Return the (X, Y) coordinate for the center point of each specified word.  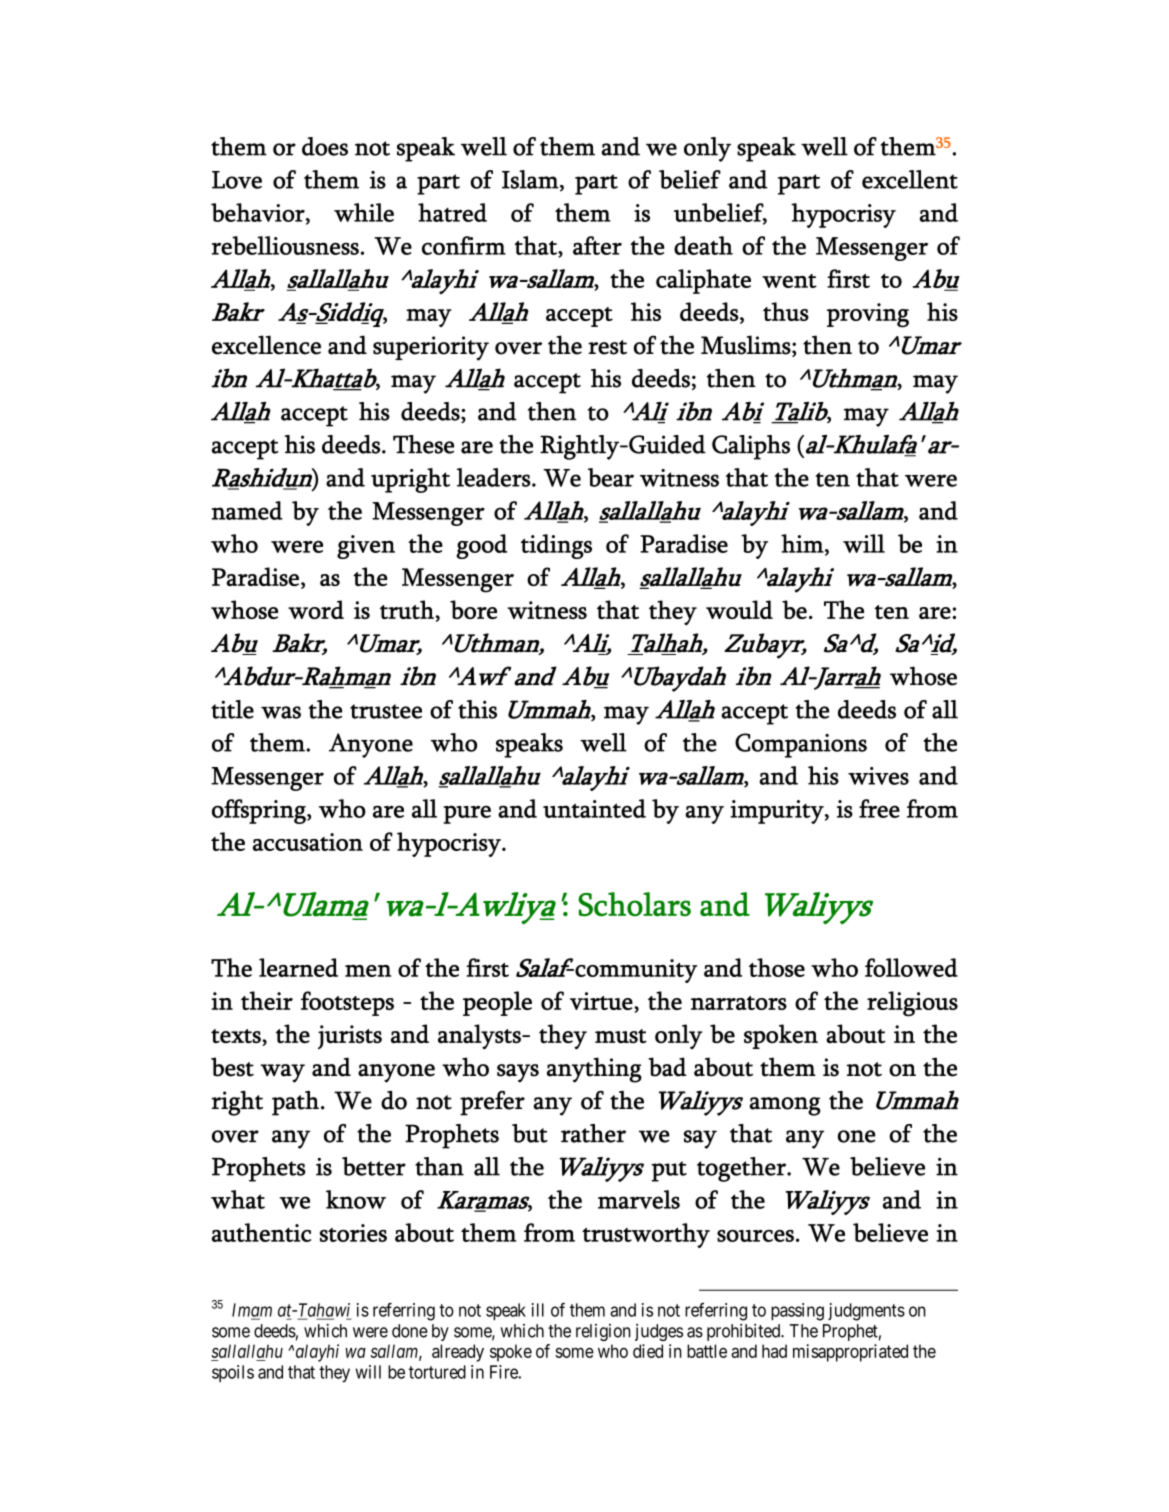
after (597, 245)
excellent (910, 179)
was (281, 712)
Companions (801, 745)
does (325, 146)
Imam (252, 1311)
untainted (594, 808)
